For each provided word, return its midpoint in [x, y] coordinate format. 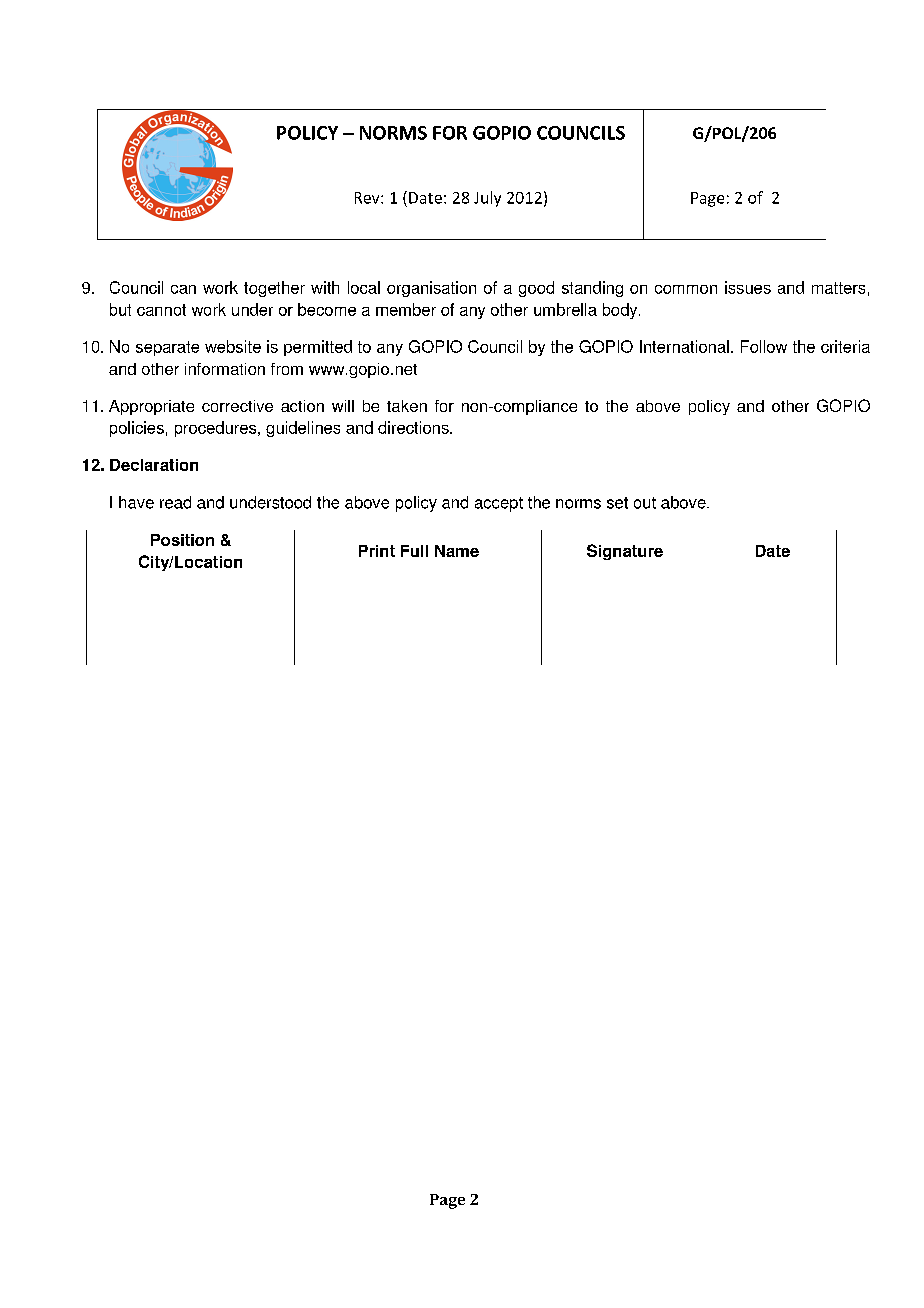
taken [407, 406]
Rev [368, 198]
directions [414, 427]
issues [748, 287]
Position [182, 540]
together [274, 289]
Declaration [154, 465]
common [686, 289]
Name [457, 551]
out [645, 503]
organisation [431, 289]
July [487, 199]
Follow [764, 346]
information [225, 369]
